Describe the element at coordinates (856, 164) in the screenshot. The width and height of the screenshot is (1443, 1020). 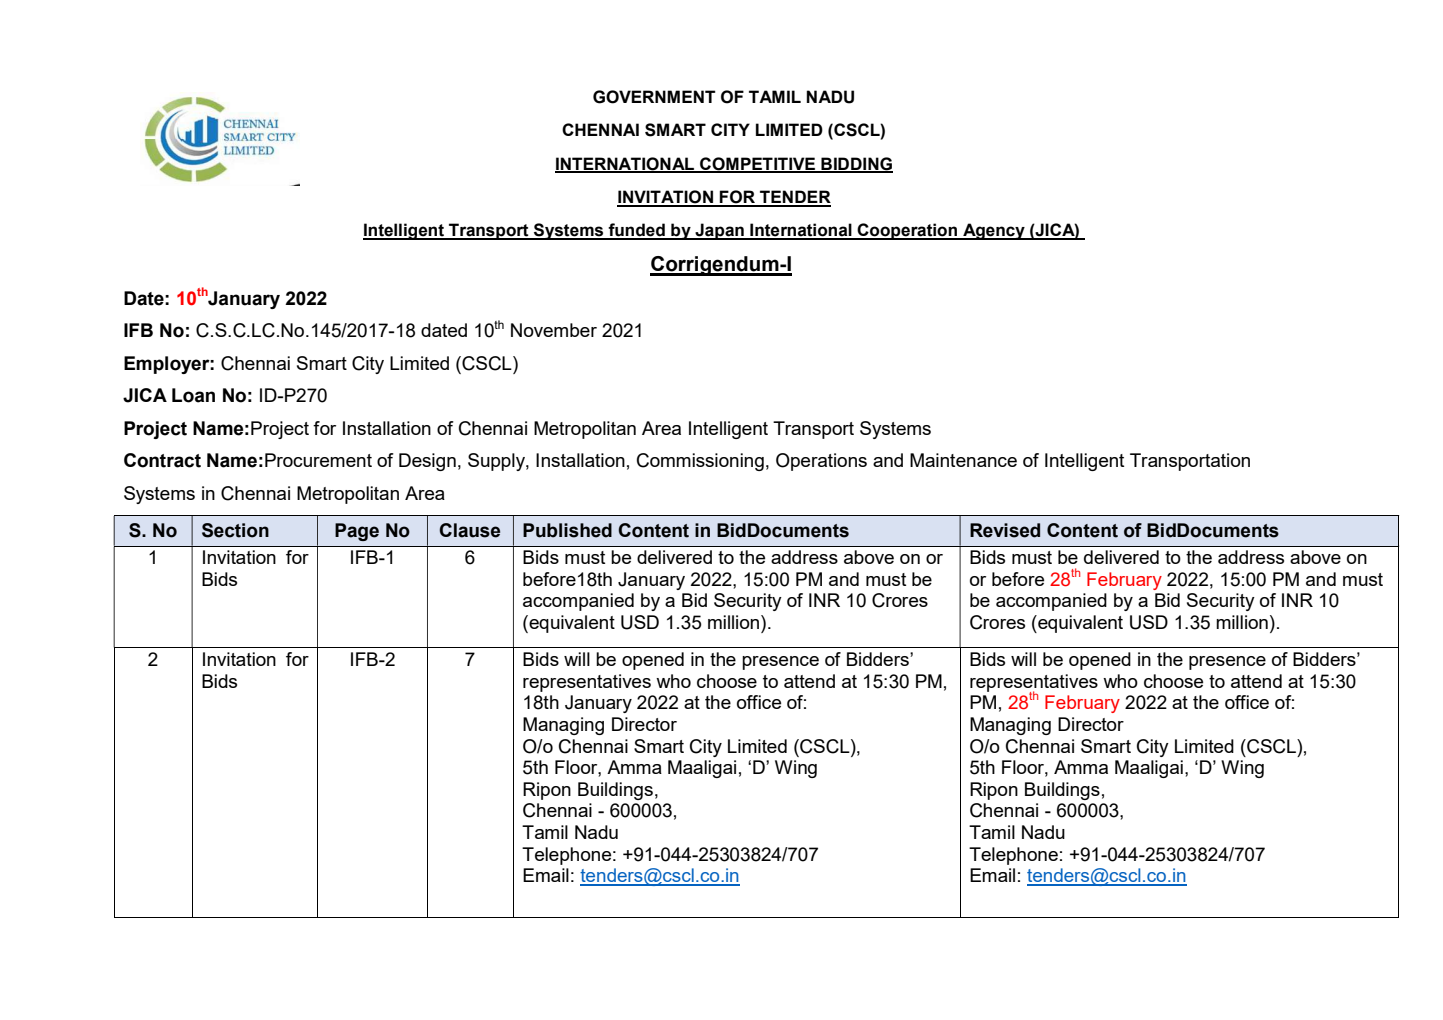
I see `BIDDING` at that location.
